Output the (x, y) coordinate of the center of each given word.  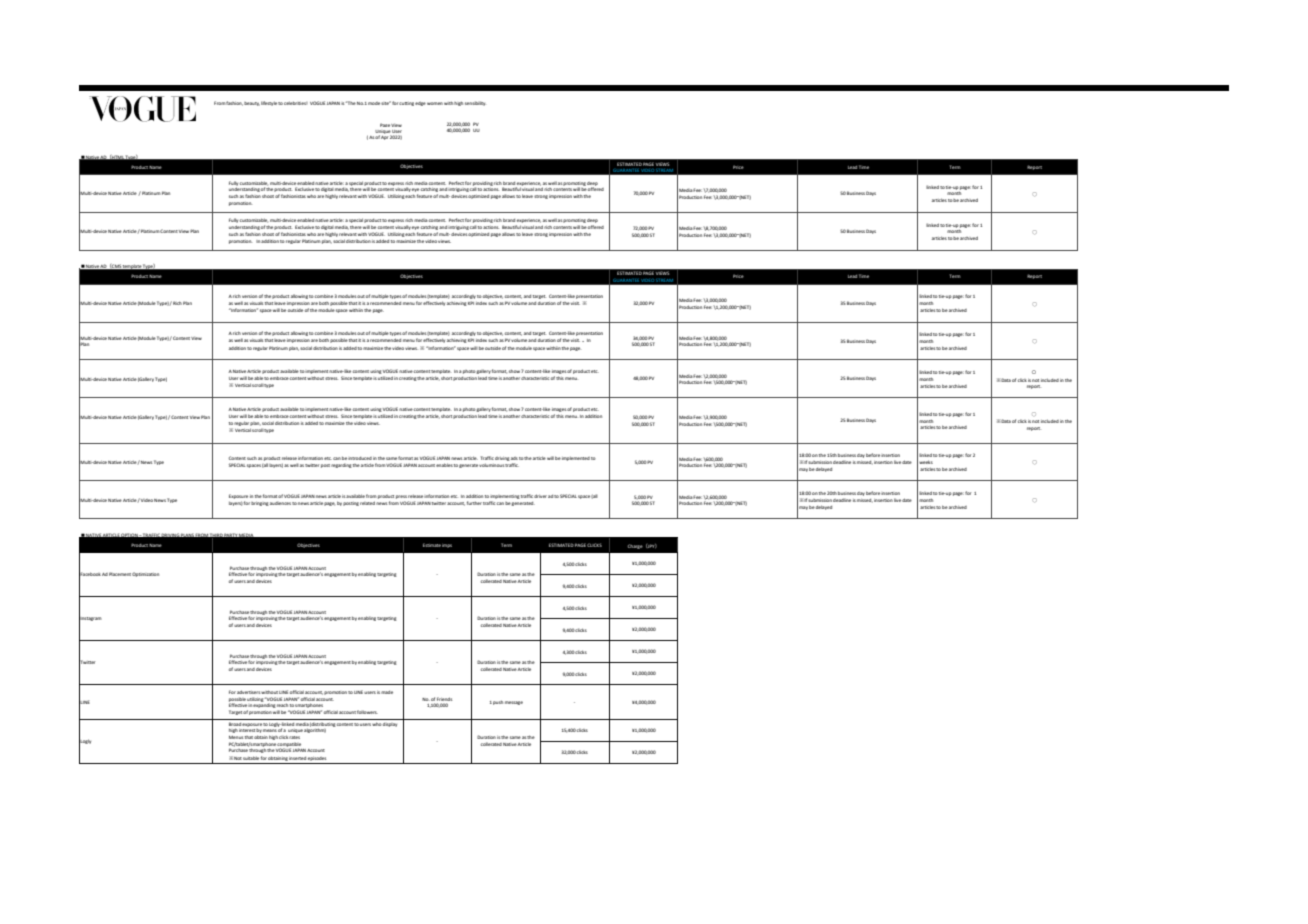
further (474, 503)
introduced (360, 458)
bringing (260, 504)
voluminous (491, 465)
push (498, 703)
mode (374, 103)
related (367, 503)
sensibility (475, 103)
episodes (317, 759)
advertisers (248, 692)
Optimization (145, 574)
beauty (252, 104)
